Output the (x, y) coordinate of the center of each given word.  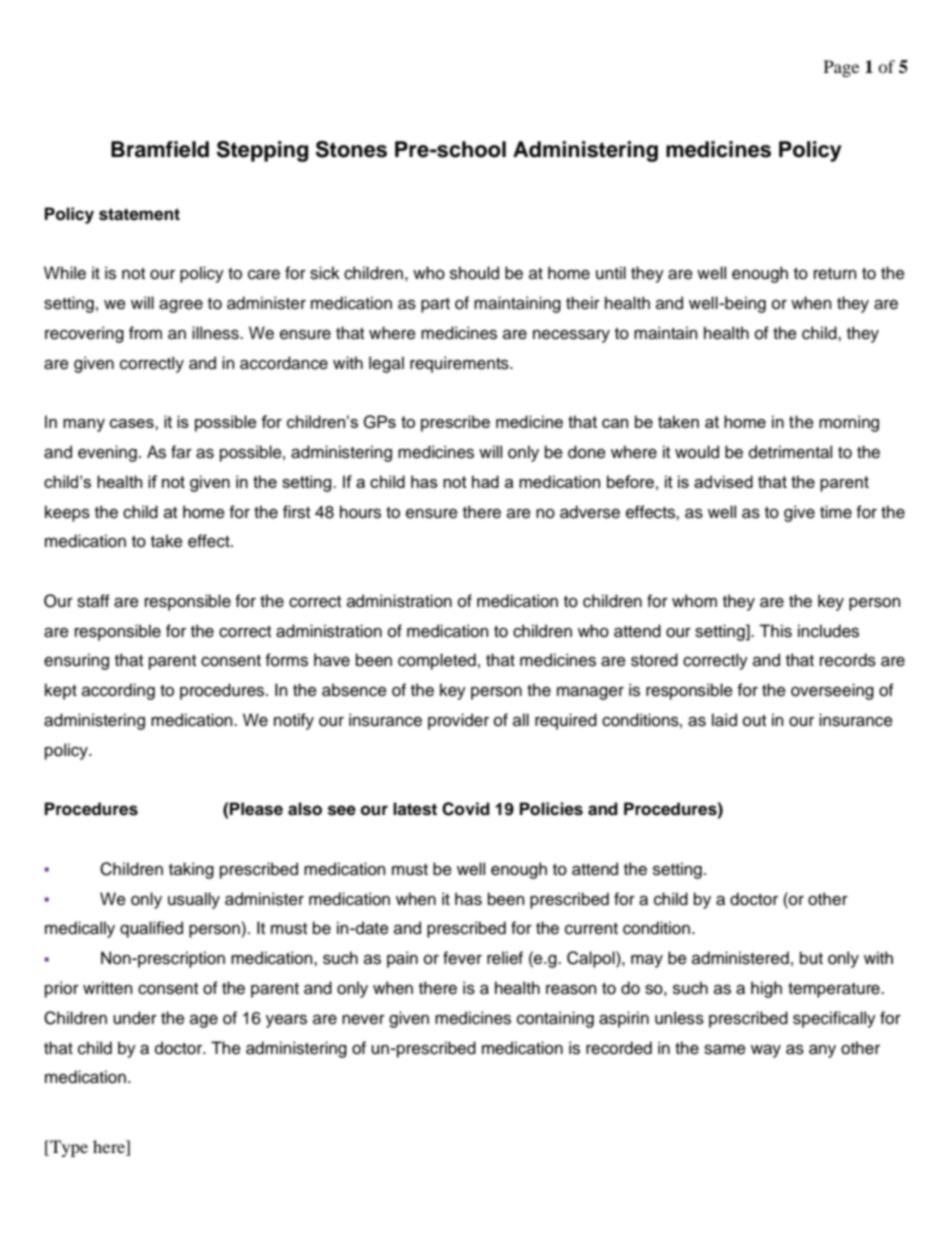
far (181, 452)
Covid (466, 809)
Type (68, 1148)
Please (256, 809)
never (363, 1019)
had (485, 481)
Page (841, 68)
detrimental (790, 452)
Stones (351, 149)
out (754, 721)
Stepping (262, 151)
